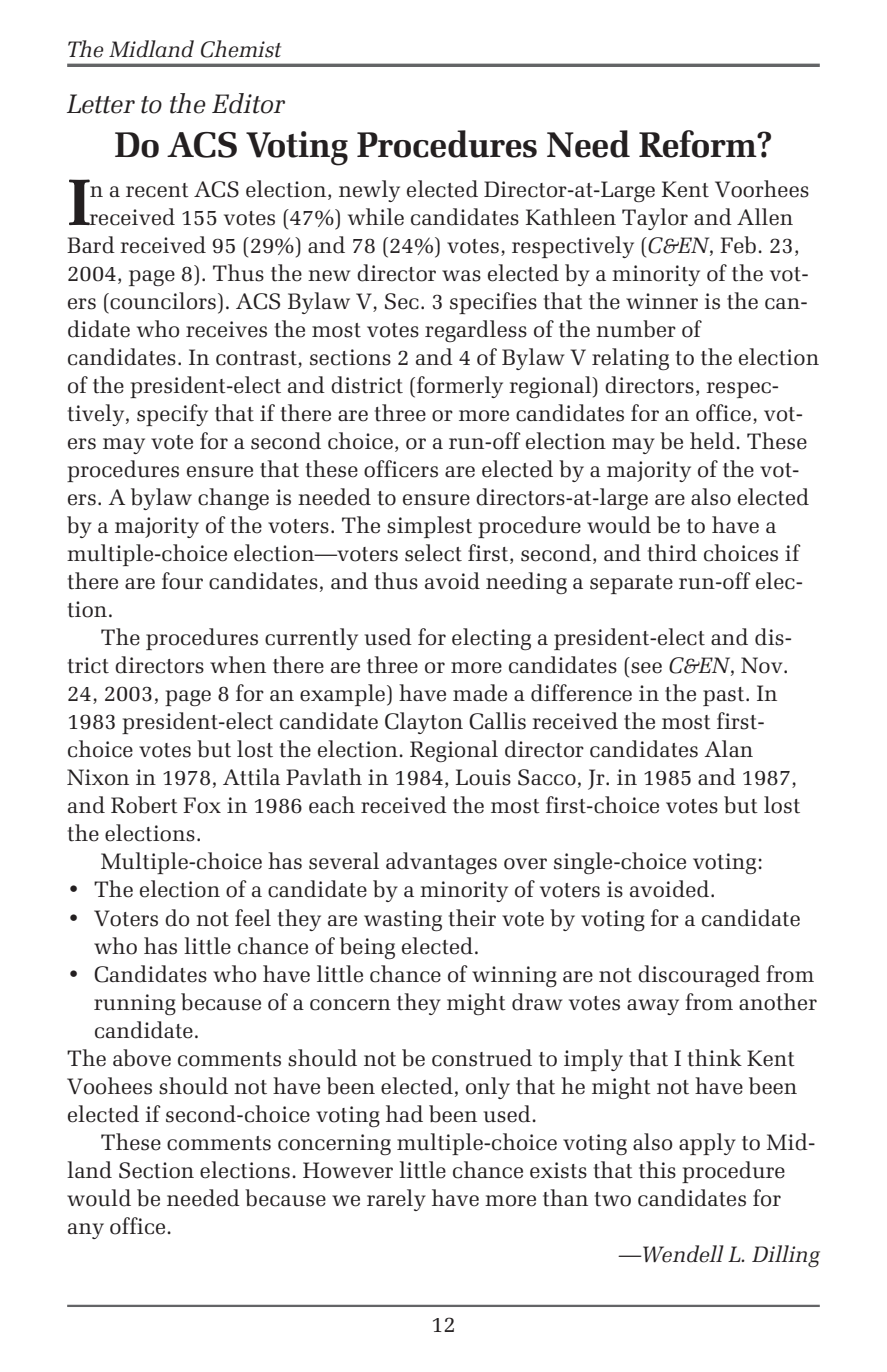  Describe the element at coordinates (441, 863) in the image. I see `advantages` at that location.
